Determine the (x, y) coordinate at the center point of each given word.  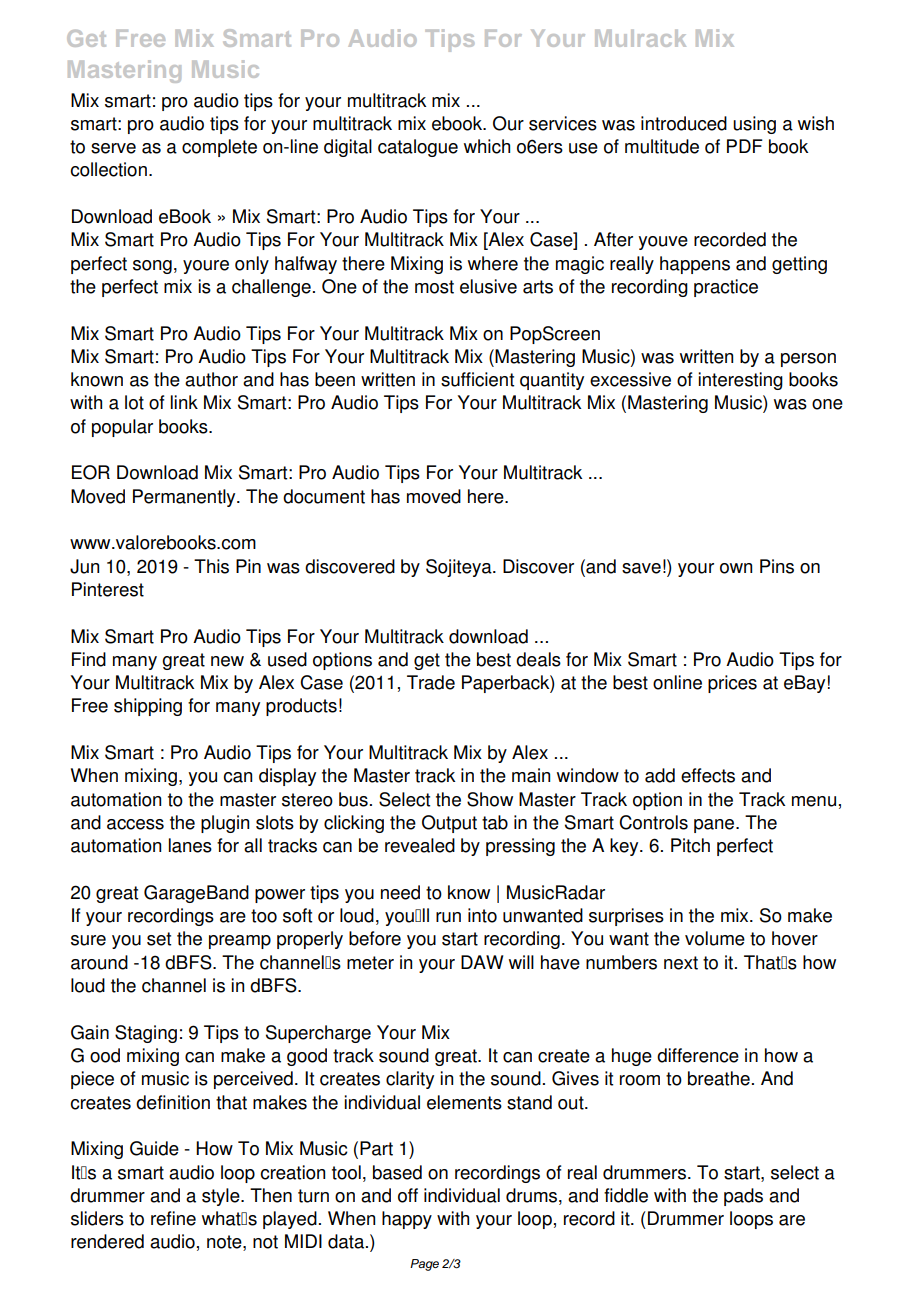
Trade (431, 682)
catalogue (418, 148)
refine (173, 1218)
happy (407, 1220)
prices (732, 684)
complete (219, 148)
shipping (148, 707)
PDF (745, 146)
